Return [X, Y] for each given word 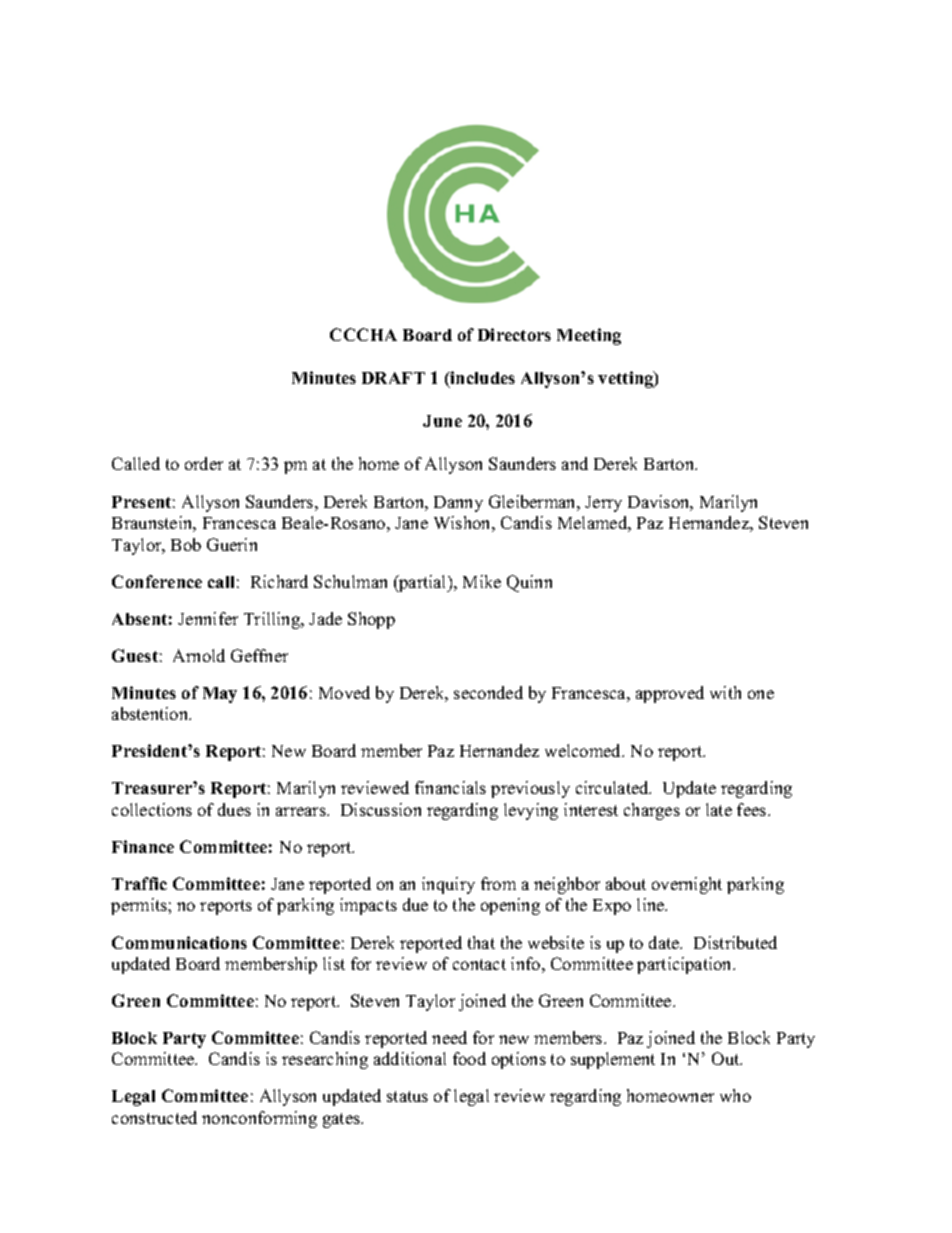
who [735, 1095]
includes [482, 379]
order [204, 463]
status [407, 1096]
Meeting [589, 336]
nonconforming [259, 1119]
